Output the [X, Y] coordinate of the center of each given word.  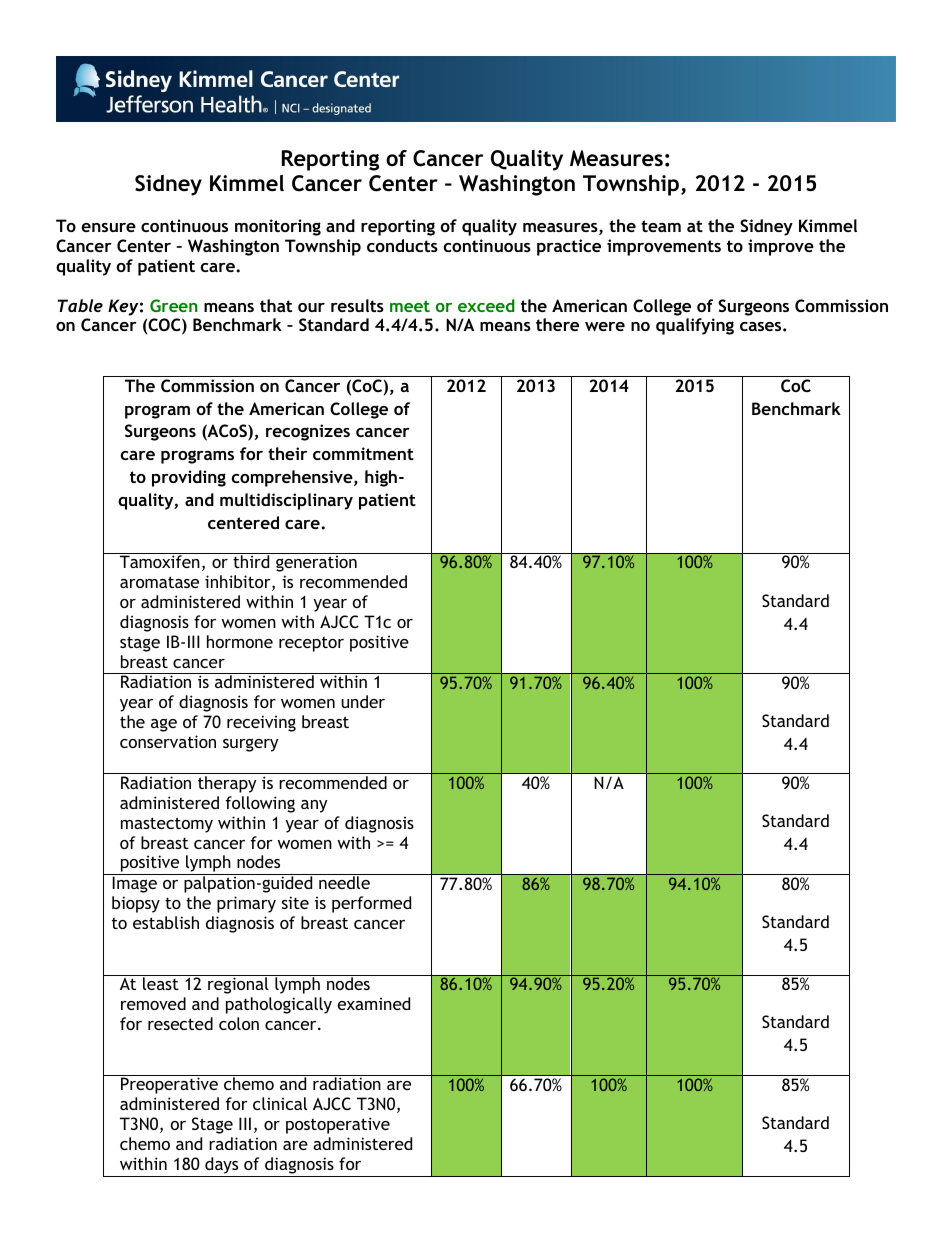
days [222, 1167]
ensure [109, 227]
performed [371, 904]
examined [374, 1003]
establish [166, 922]
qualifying [695, 326]
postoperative [338, 1125]
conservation [168, 741]
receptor [311, 644]
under [363, 701]
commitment [363, 453]
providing [189, 478]
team [661, 226]
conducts [402, 245]
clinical [280, 1103]
